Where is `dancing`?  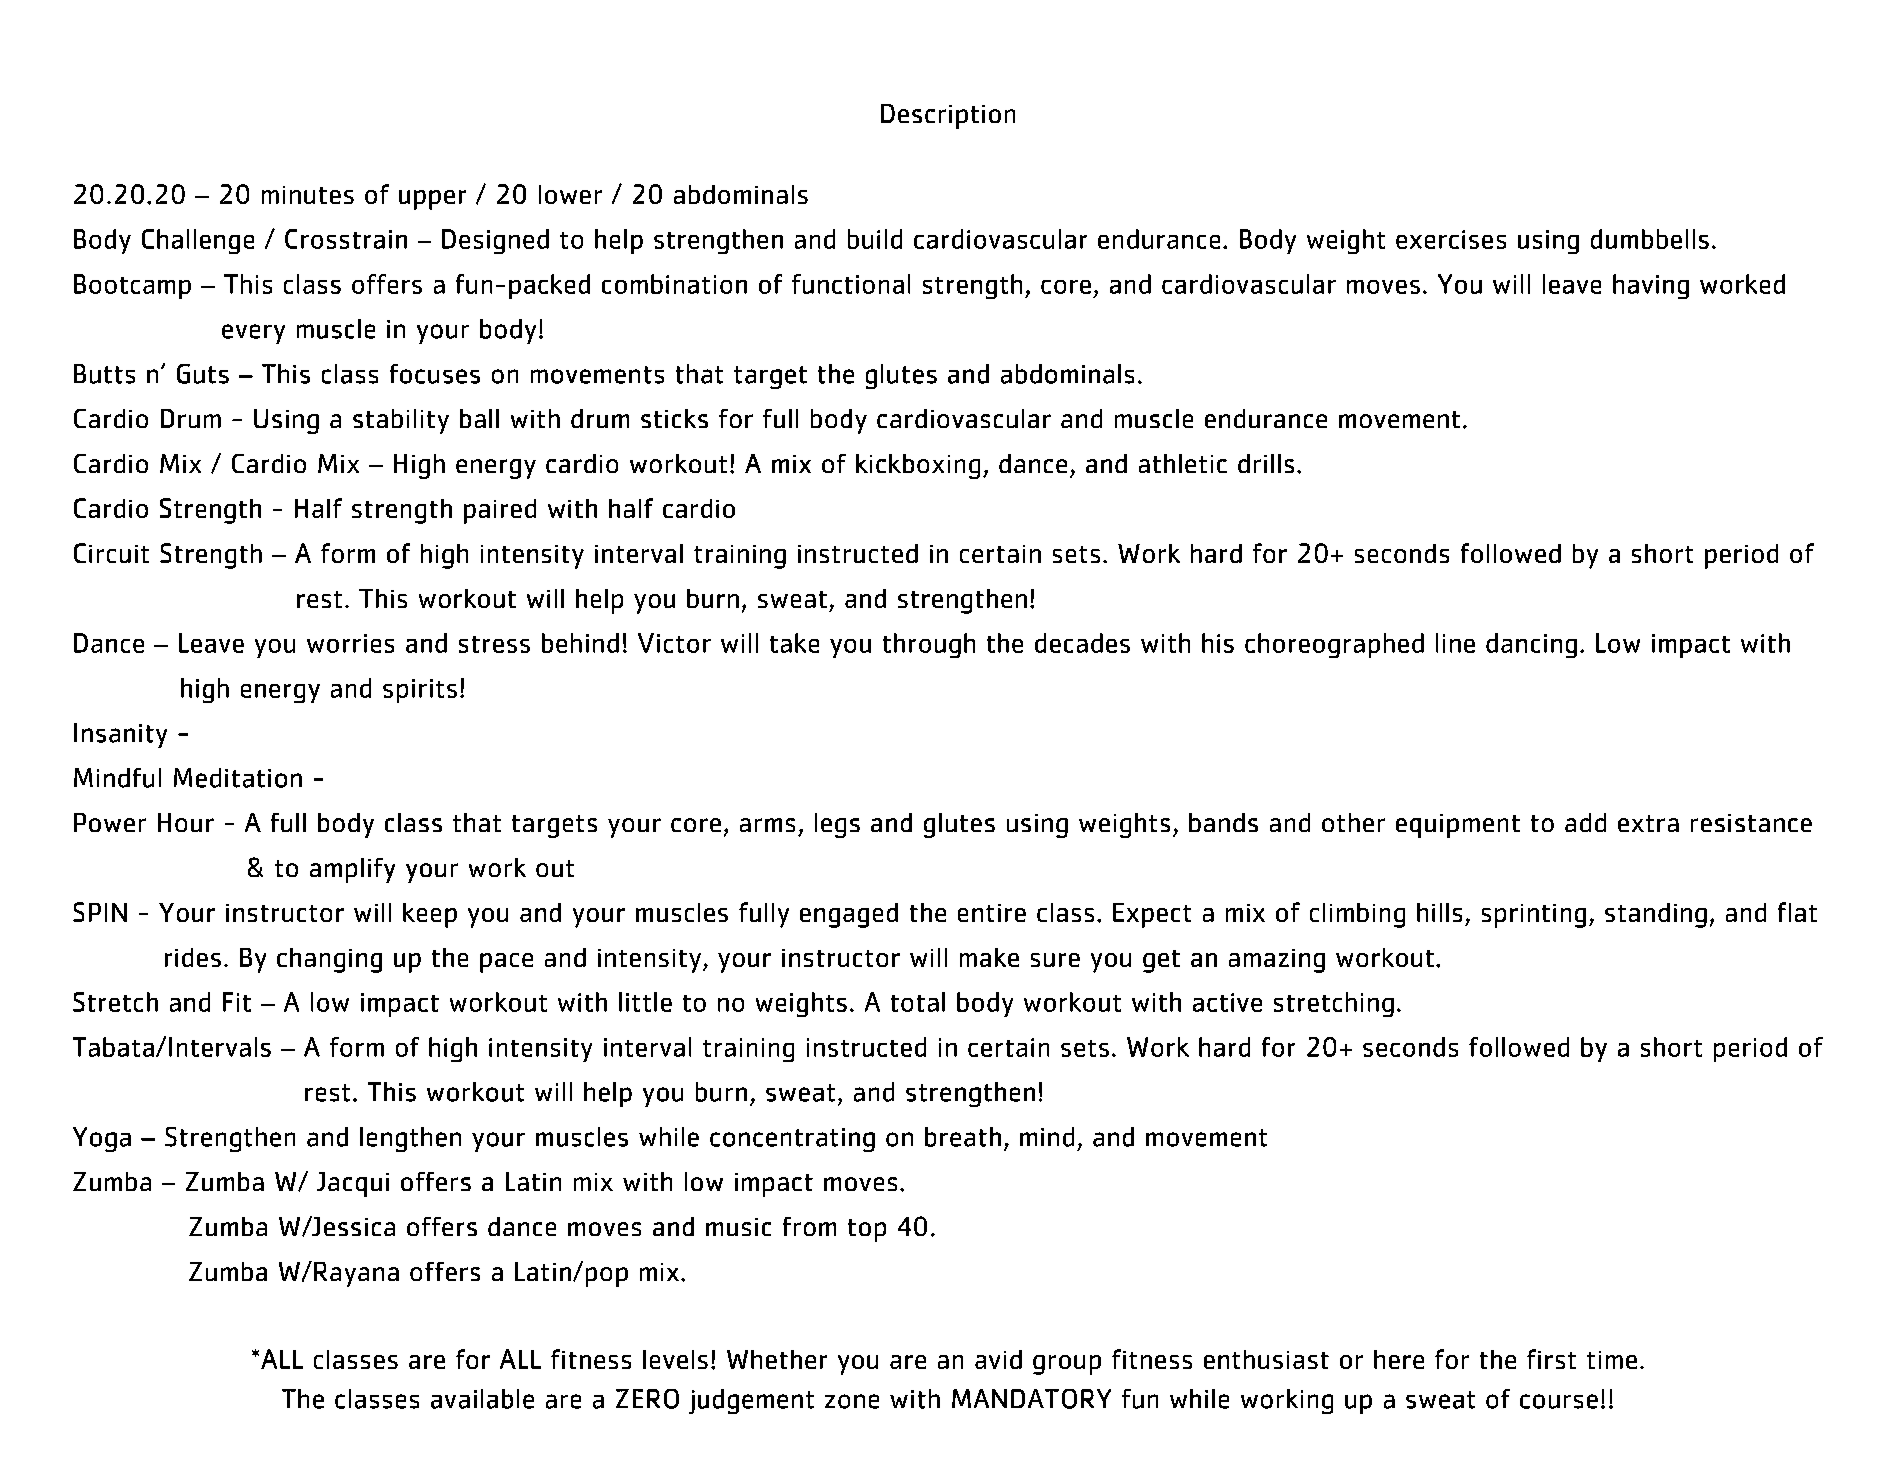 dancing is located at coordinates (1531, 645).
